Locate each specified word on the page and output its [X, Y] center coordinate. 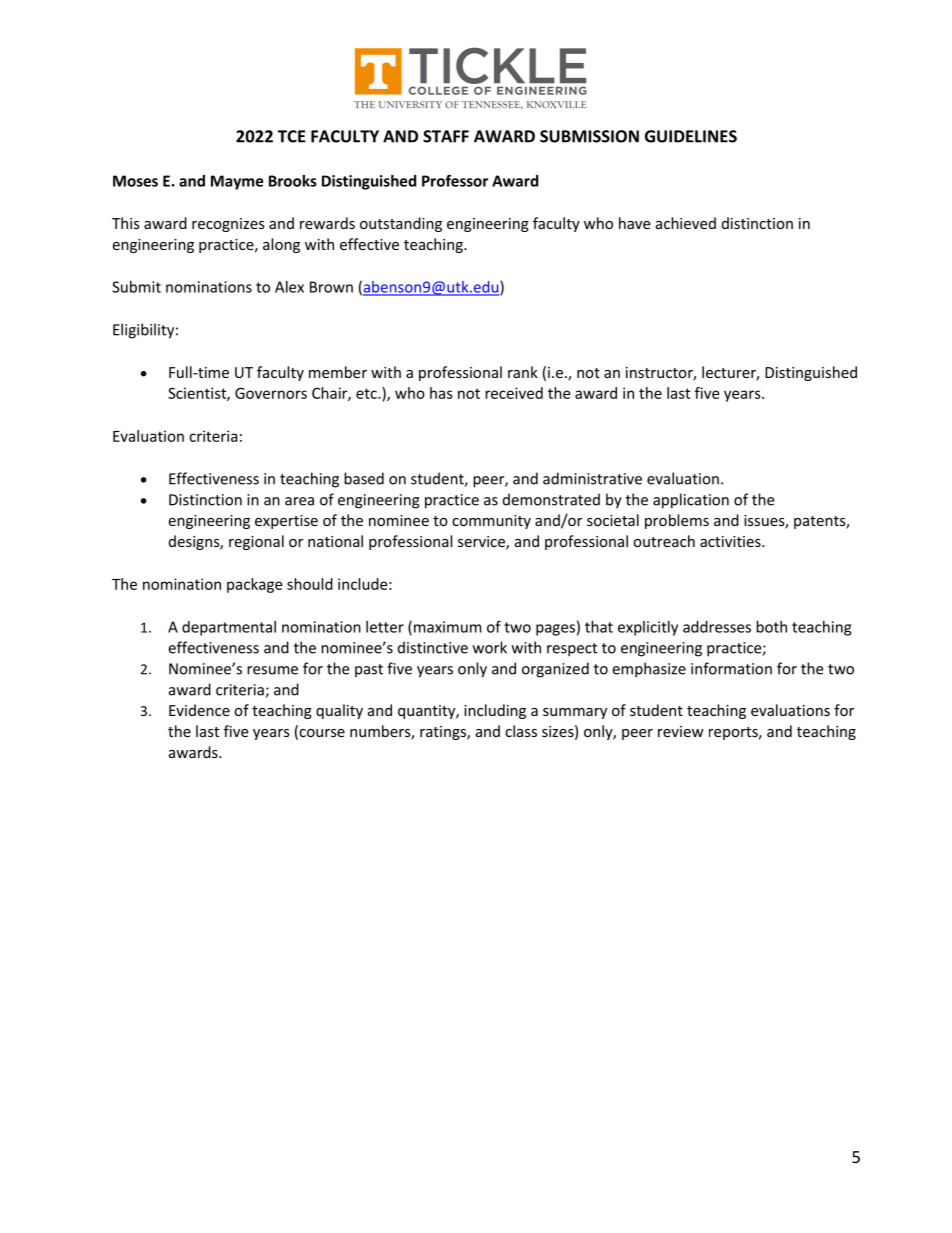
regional [256, 542]
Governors [271, 393]
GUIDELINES [691, 136]
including [495, 711]
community [491, 522]
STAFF [446, 136]
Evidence [199, 710]
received [514, 393]
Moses [135, 181]
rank [523, 372]
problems [677, 521]
